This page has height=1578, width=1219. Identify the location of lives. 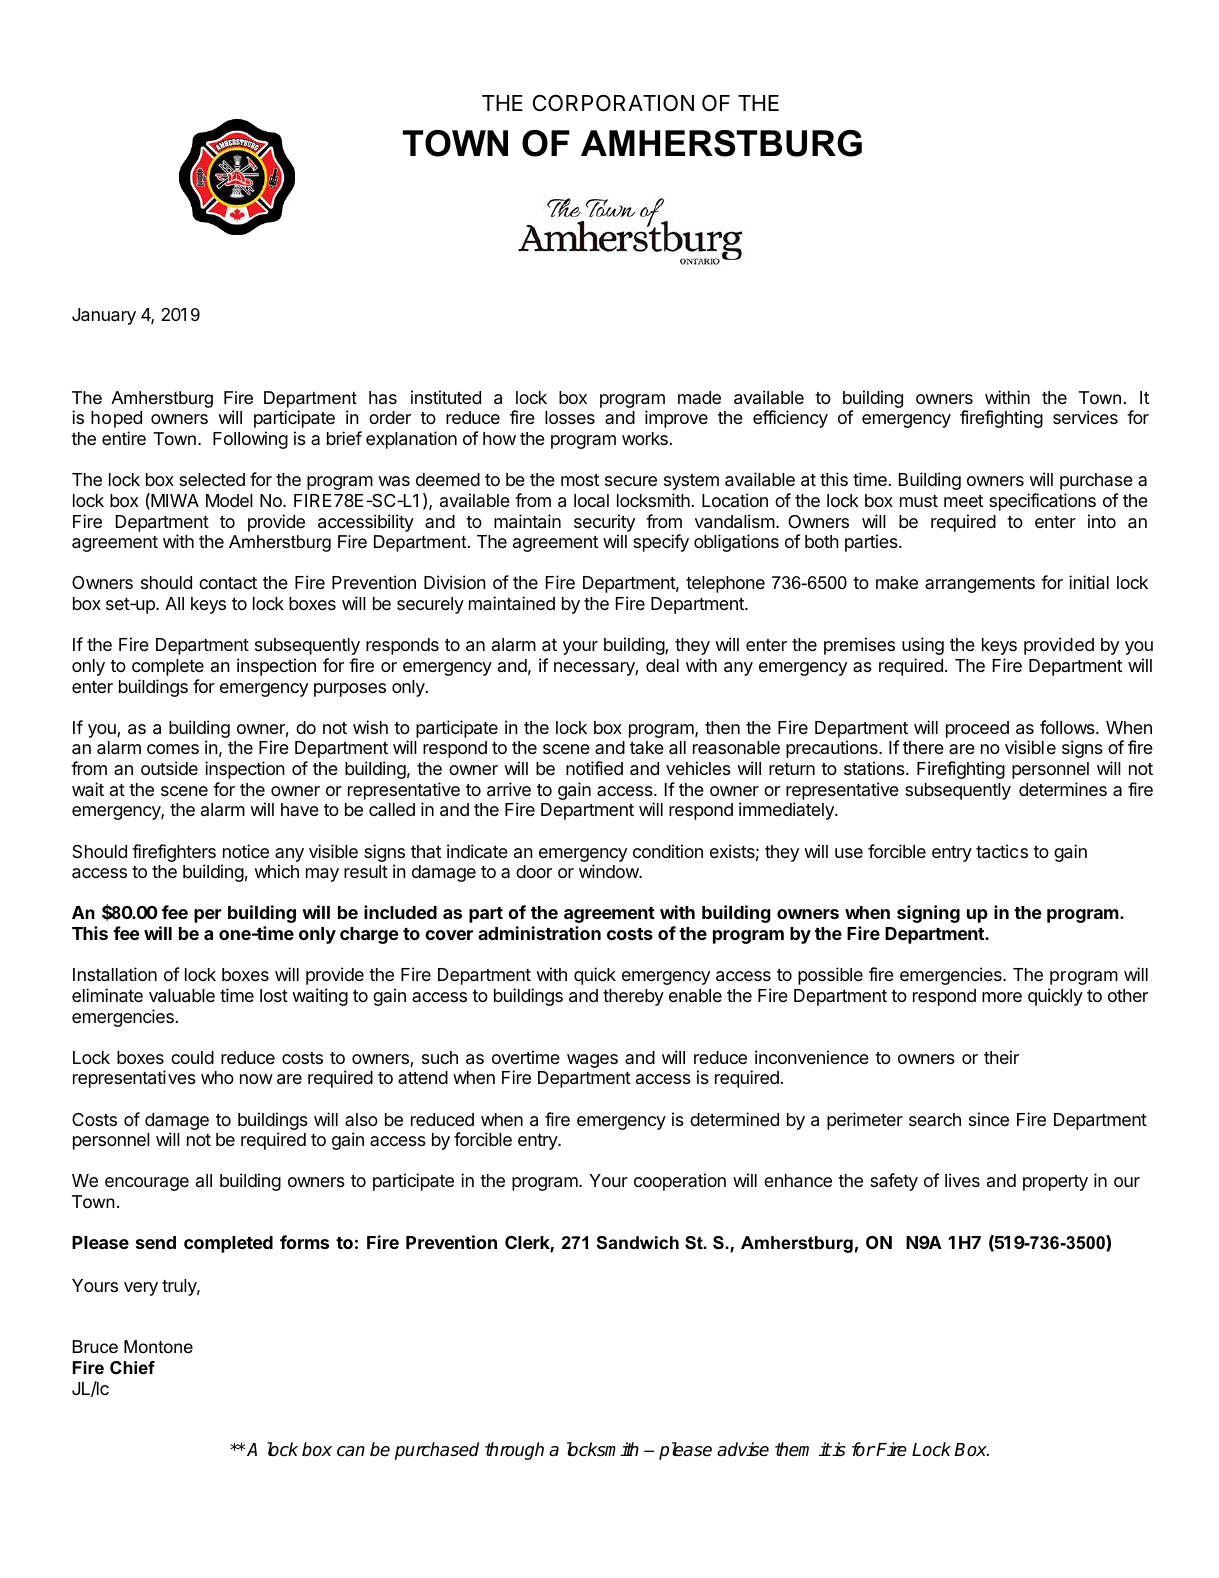
(962, 1180).
